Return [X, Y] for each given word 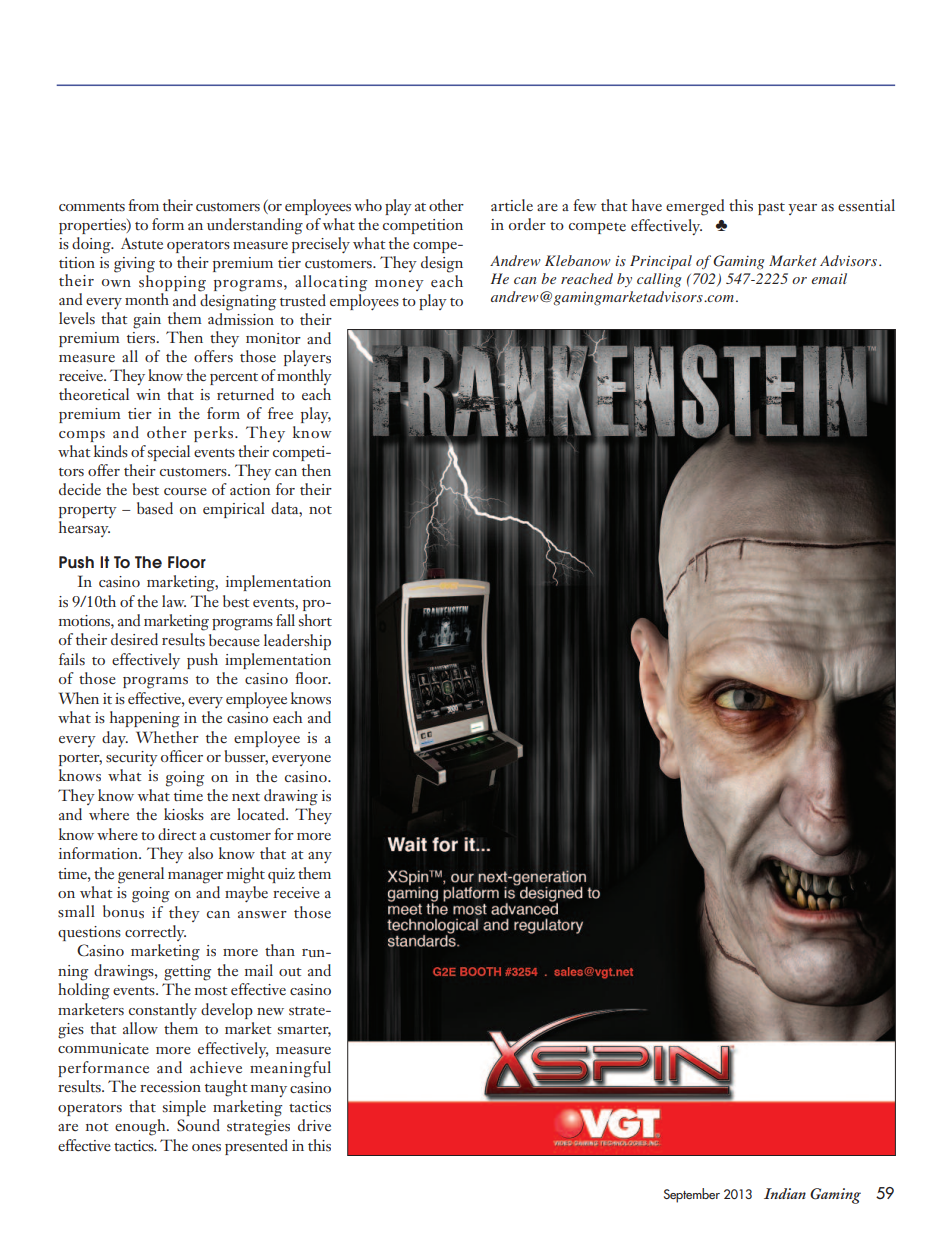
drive [314, 1125]
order [527, 224]
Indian [785, 1193]
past [771, 209]
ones [206, 1148]
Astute [142, 243]
